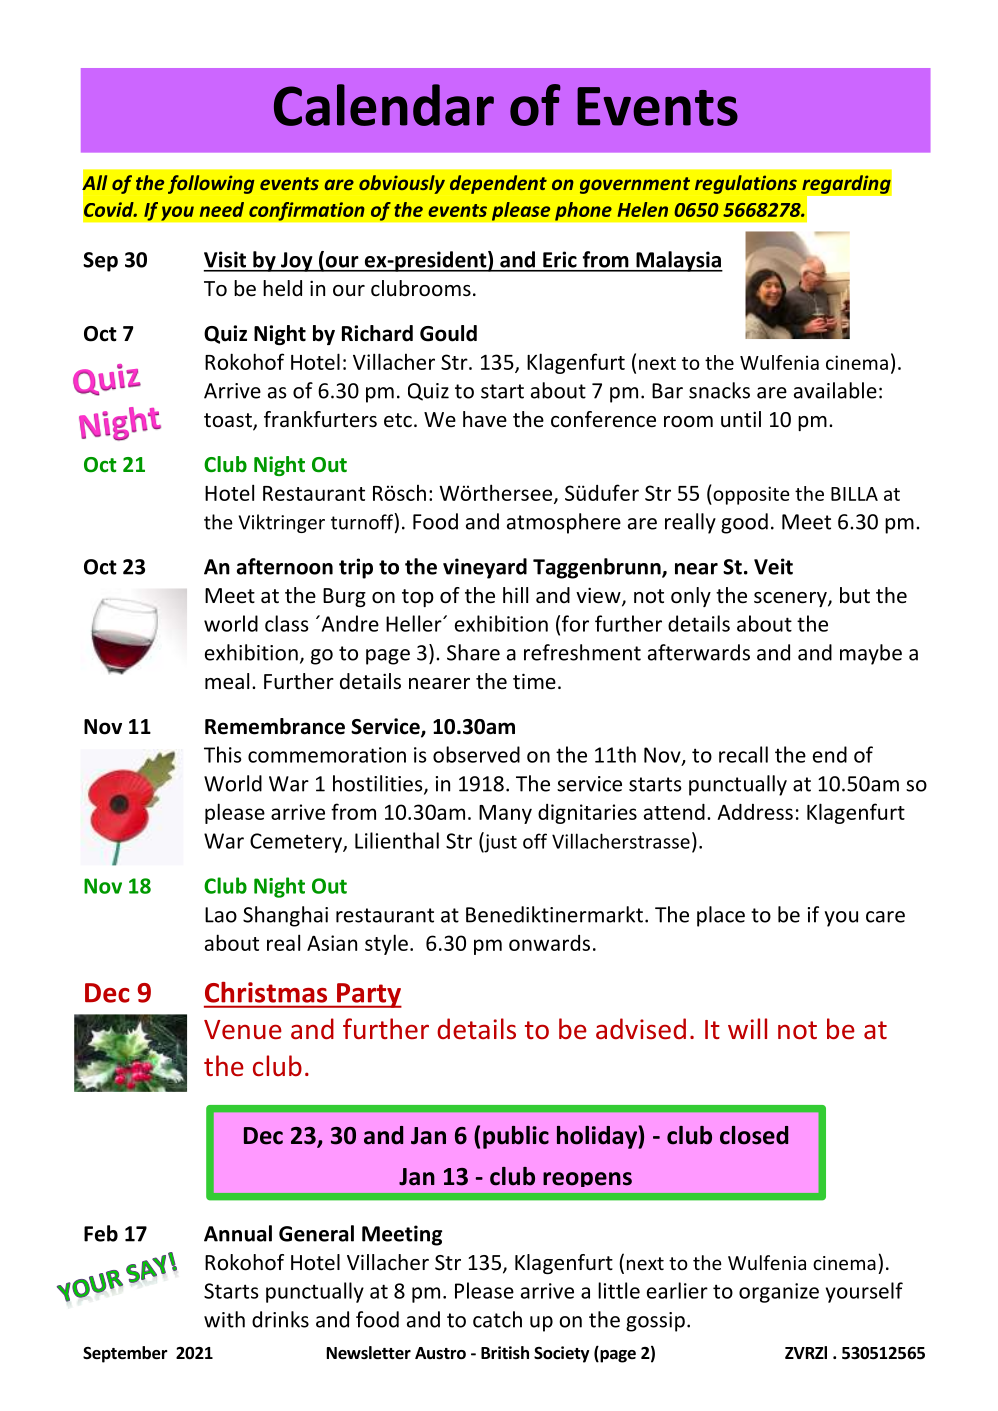 This image has width=998, height=1411. Describe the element at coordinates (515, 595) in the image. I see `hill` at that location.
